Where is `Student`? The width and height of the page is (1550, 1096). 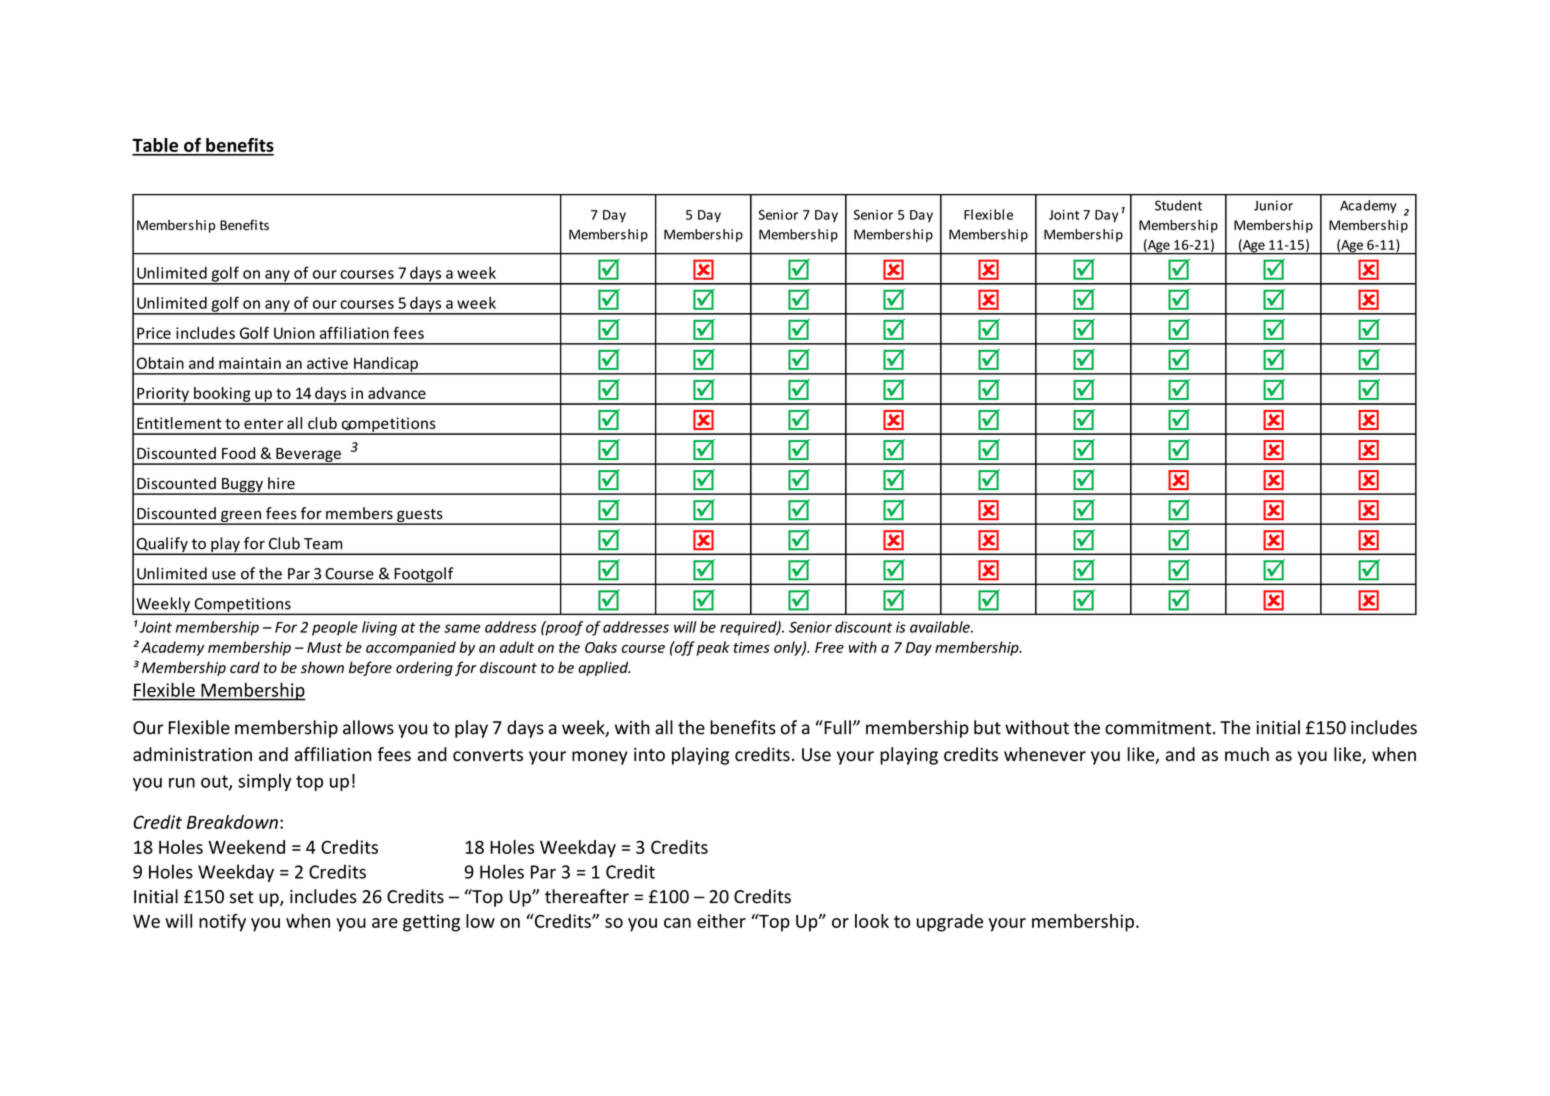
Student is located at coordinates (1178, 205).
